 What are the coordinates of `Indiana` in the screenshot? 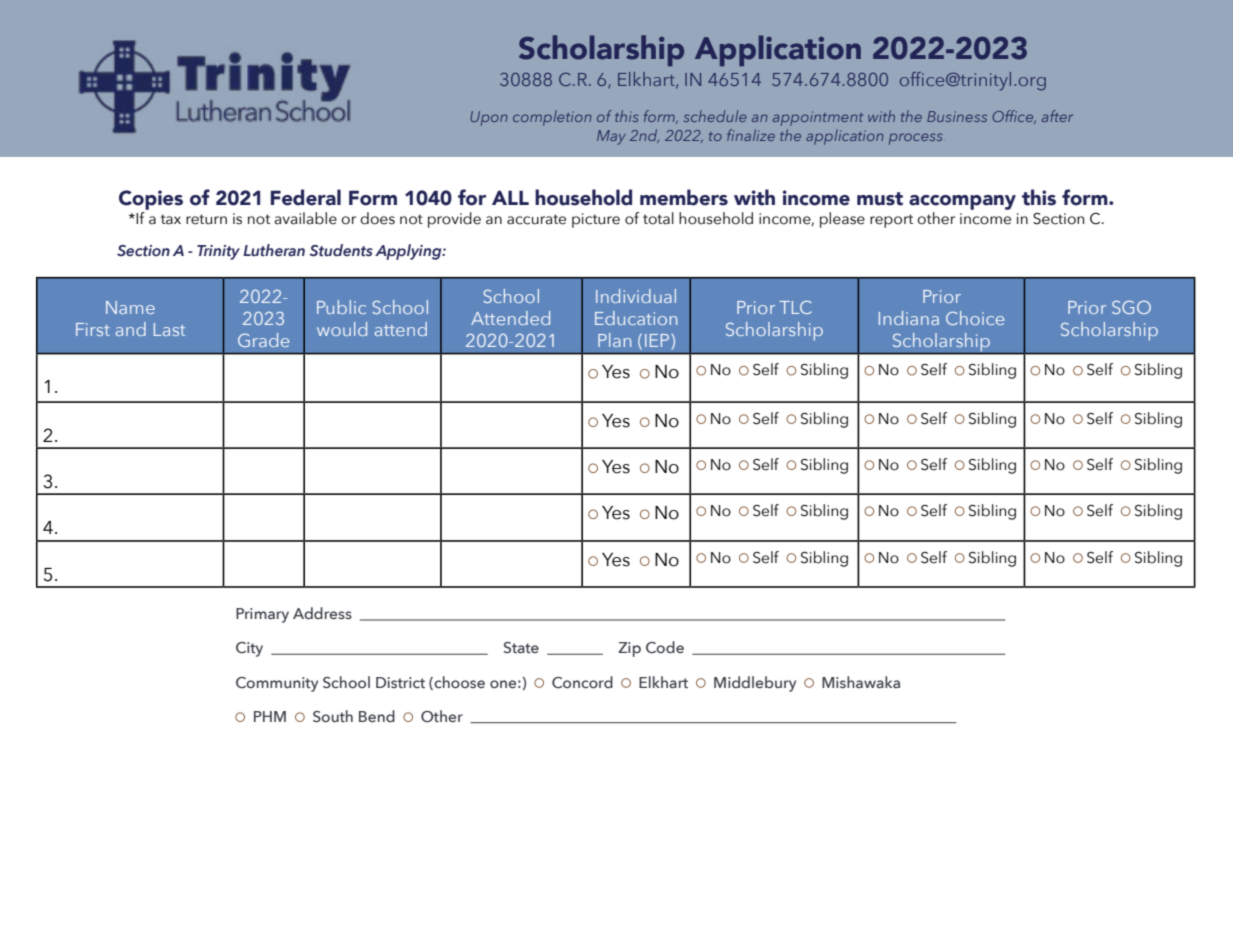 It's located at (909, 318).
